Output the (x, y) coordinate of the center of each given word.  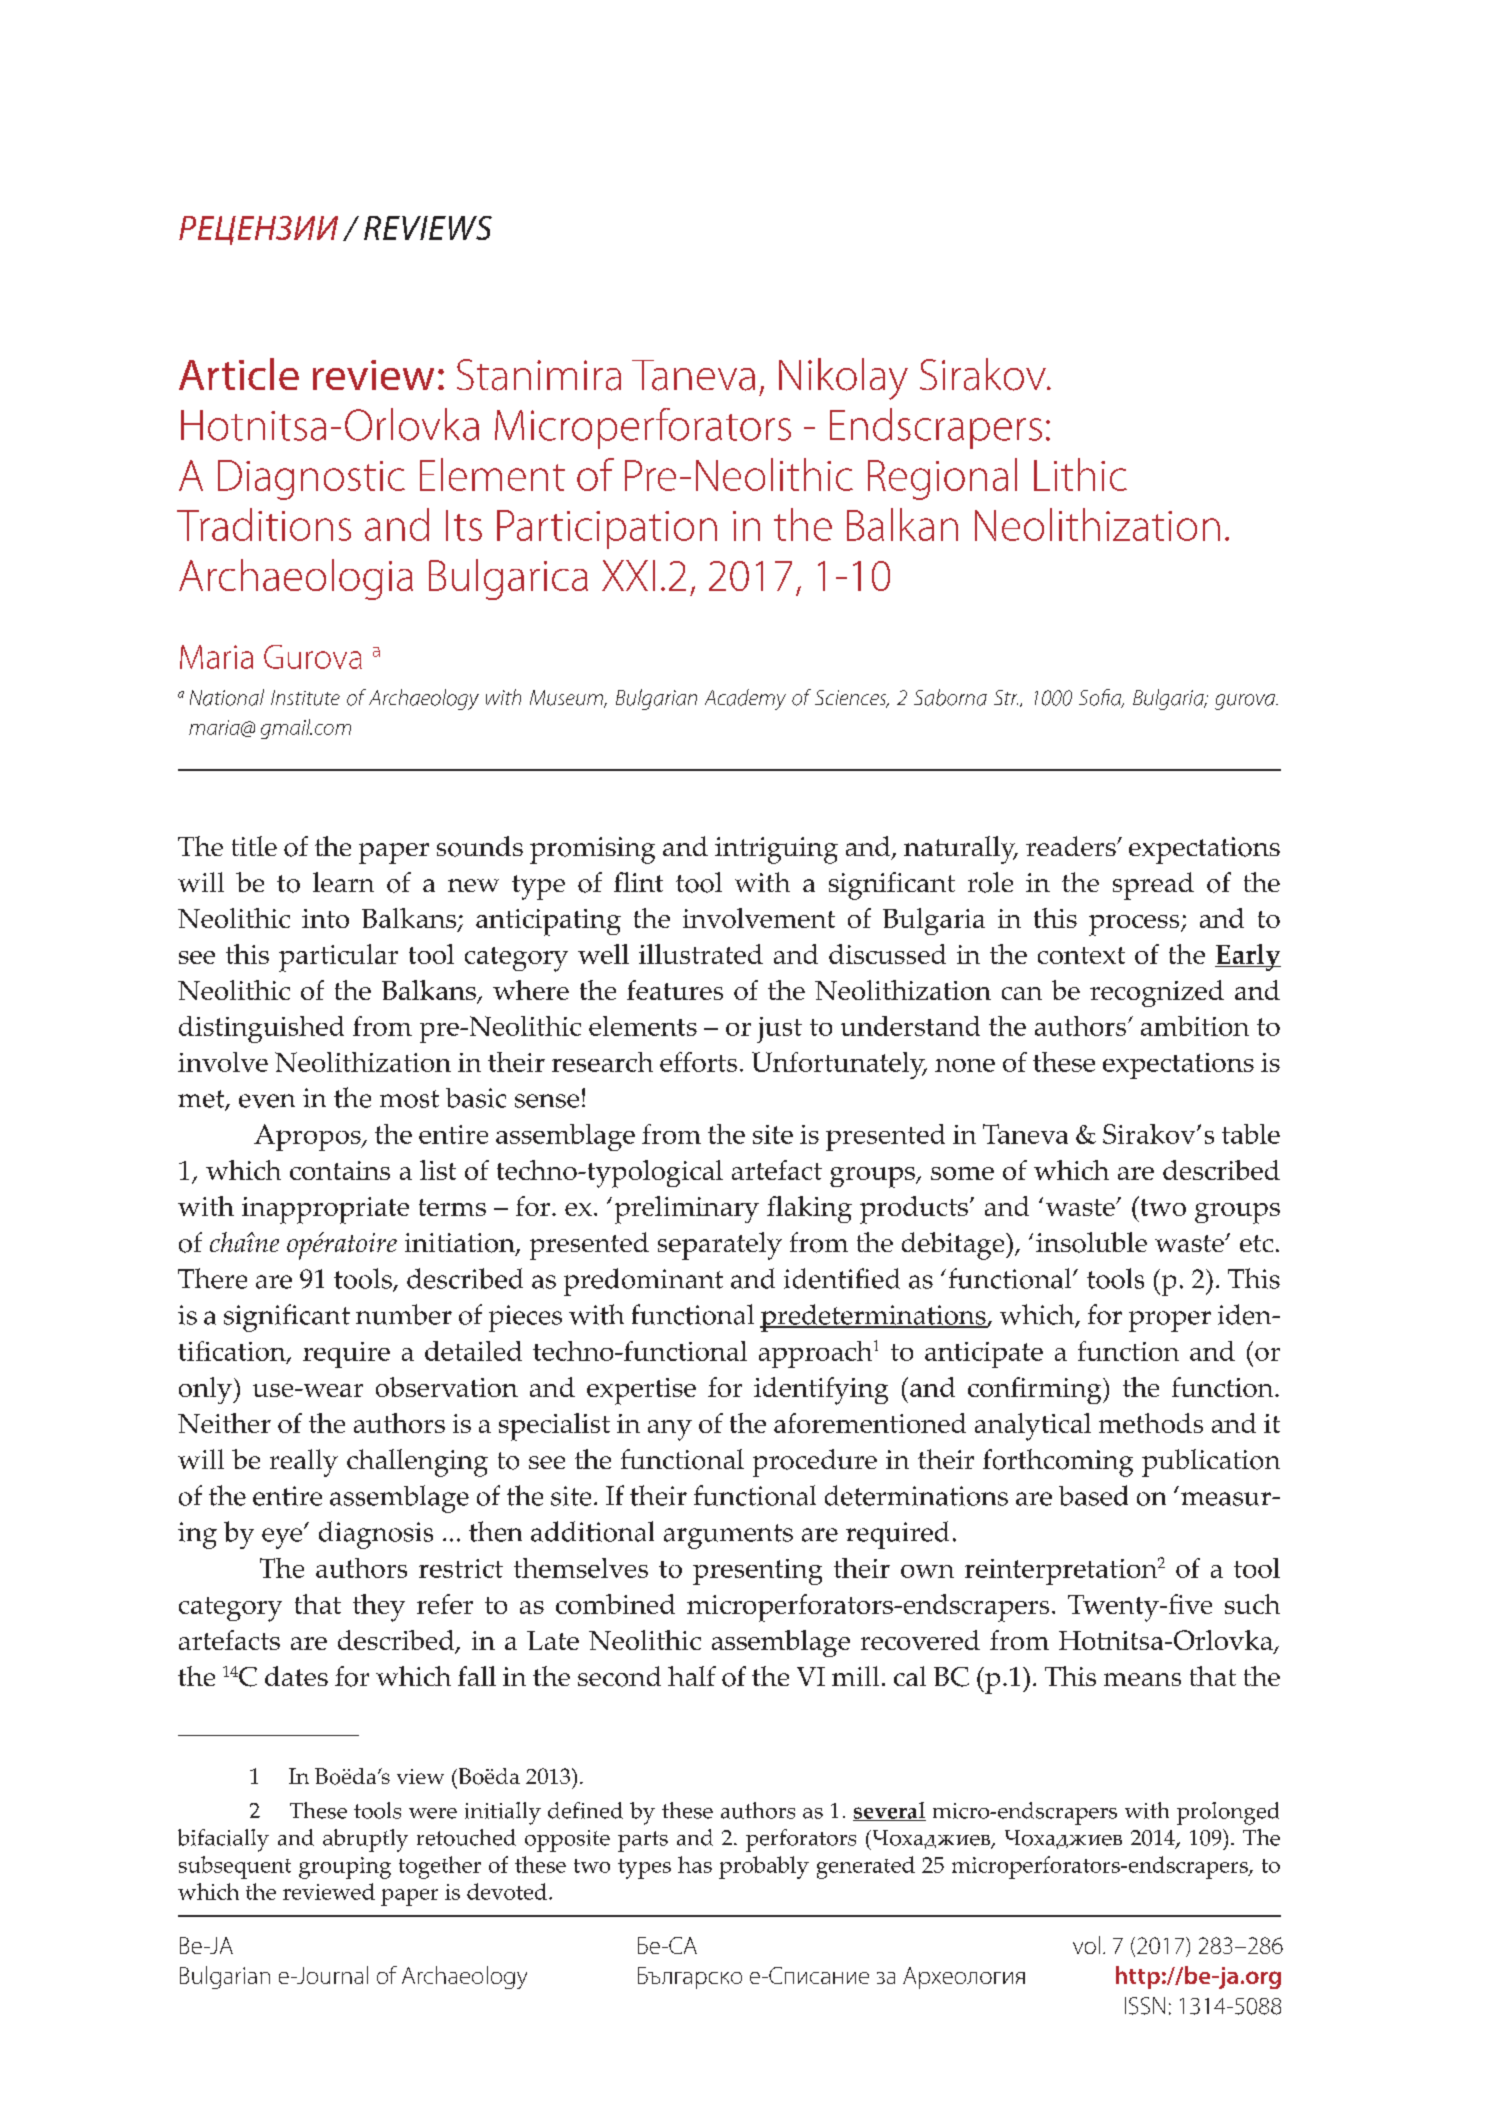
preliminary (687, 1210)
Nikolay (843, 379)
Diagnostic (311, 480)
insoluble (1091, 1242)
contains (340, 1170)
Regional (942, 479)
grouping (345, 1868)
